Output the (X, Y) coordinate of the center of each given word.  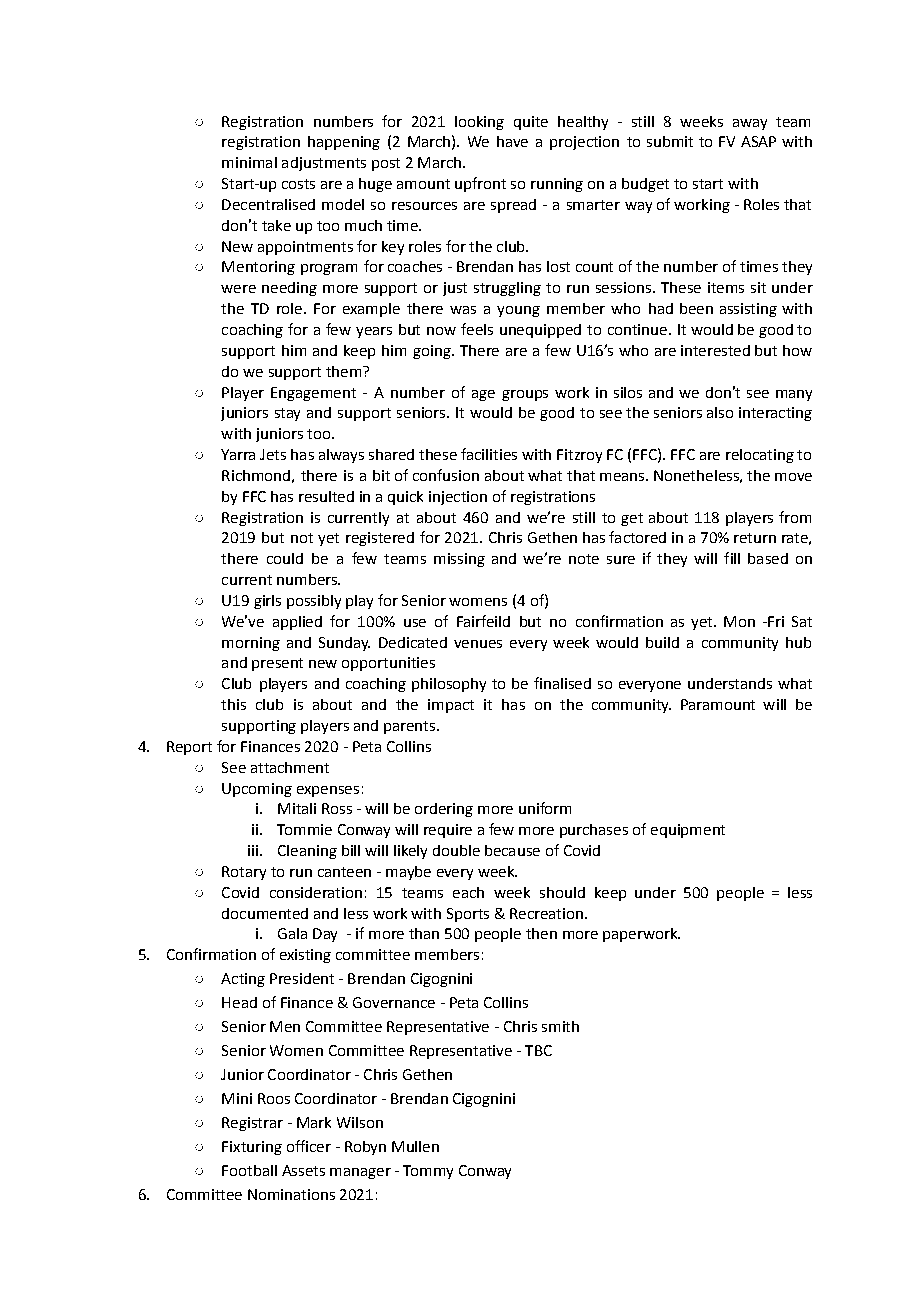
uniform (545, 808)
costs (298, 184)
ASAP (758, 141)
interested (715, 350)
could (285, 558)
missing (459, 560)
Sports (468, 915)
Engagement (313, 394)
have (512, 141)
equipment (688, 831)
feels (477, 329)
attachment (290, 767)
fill (732, 558)
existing (305, 956)
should (562, 892)
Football (249, 1170)
